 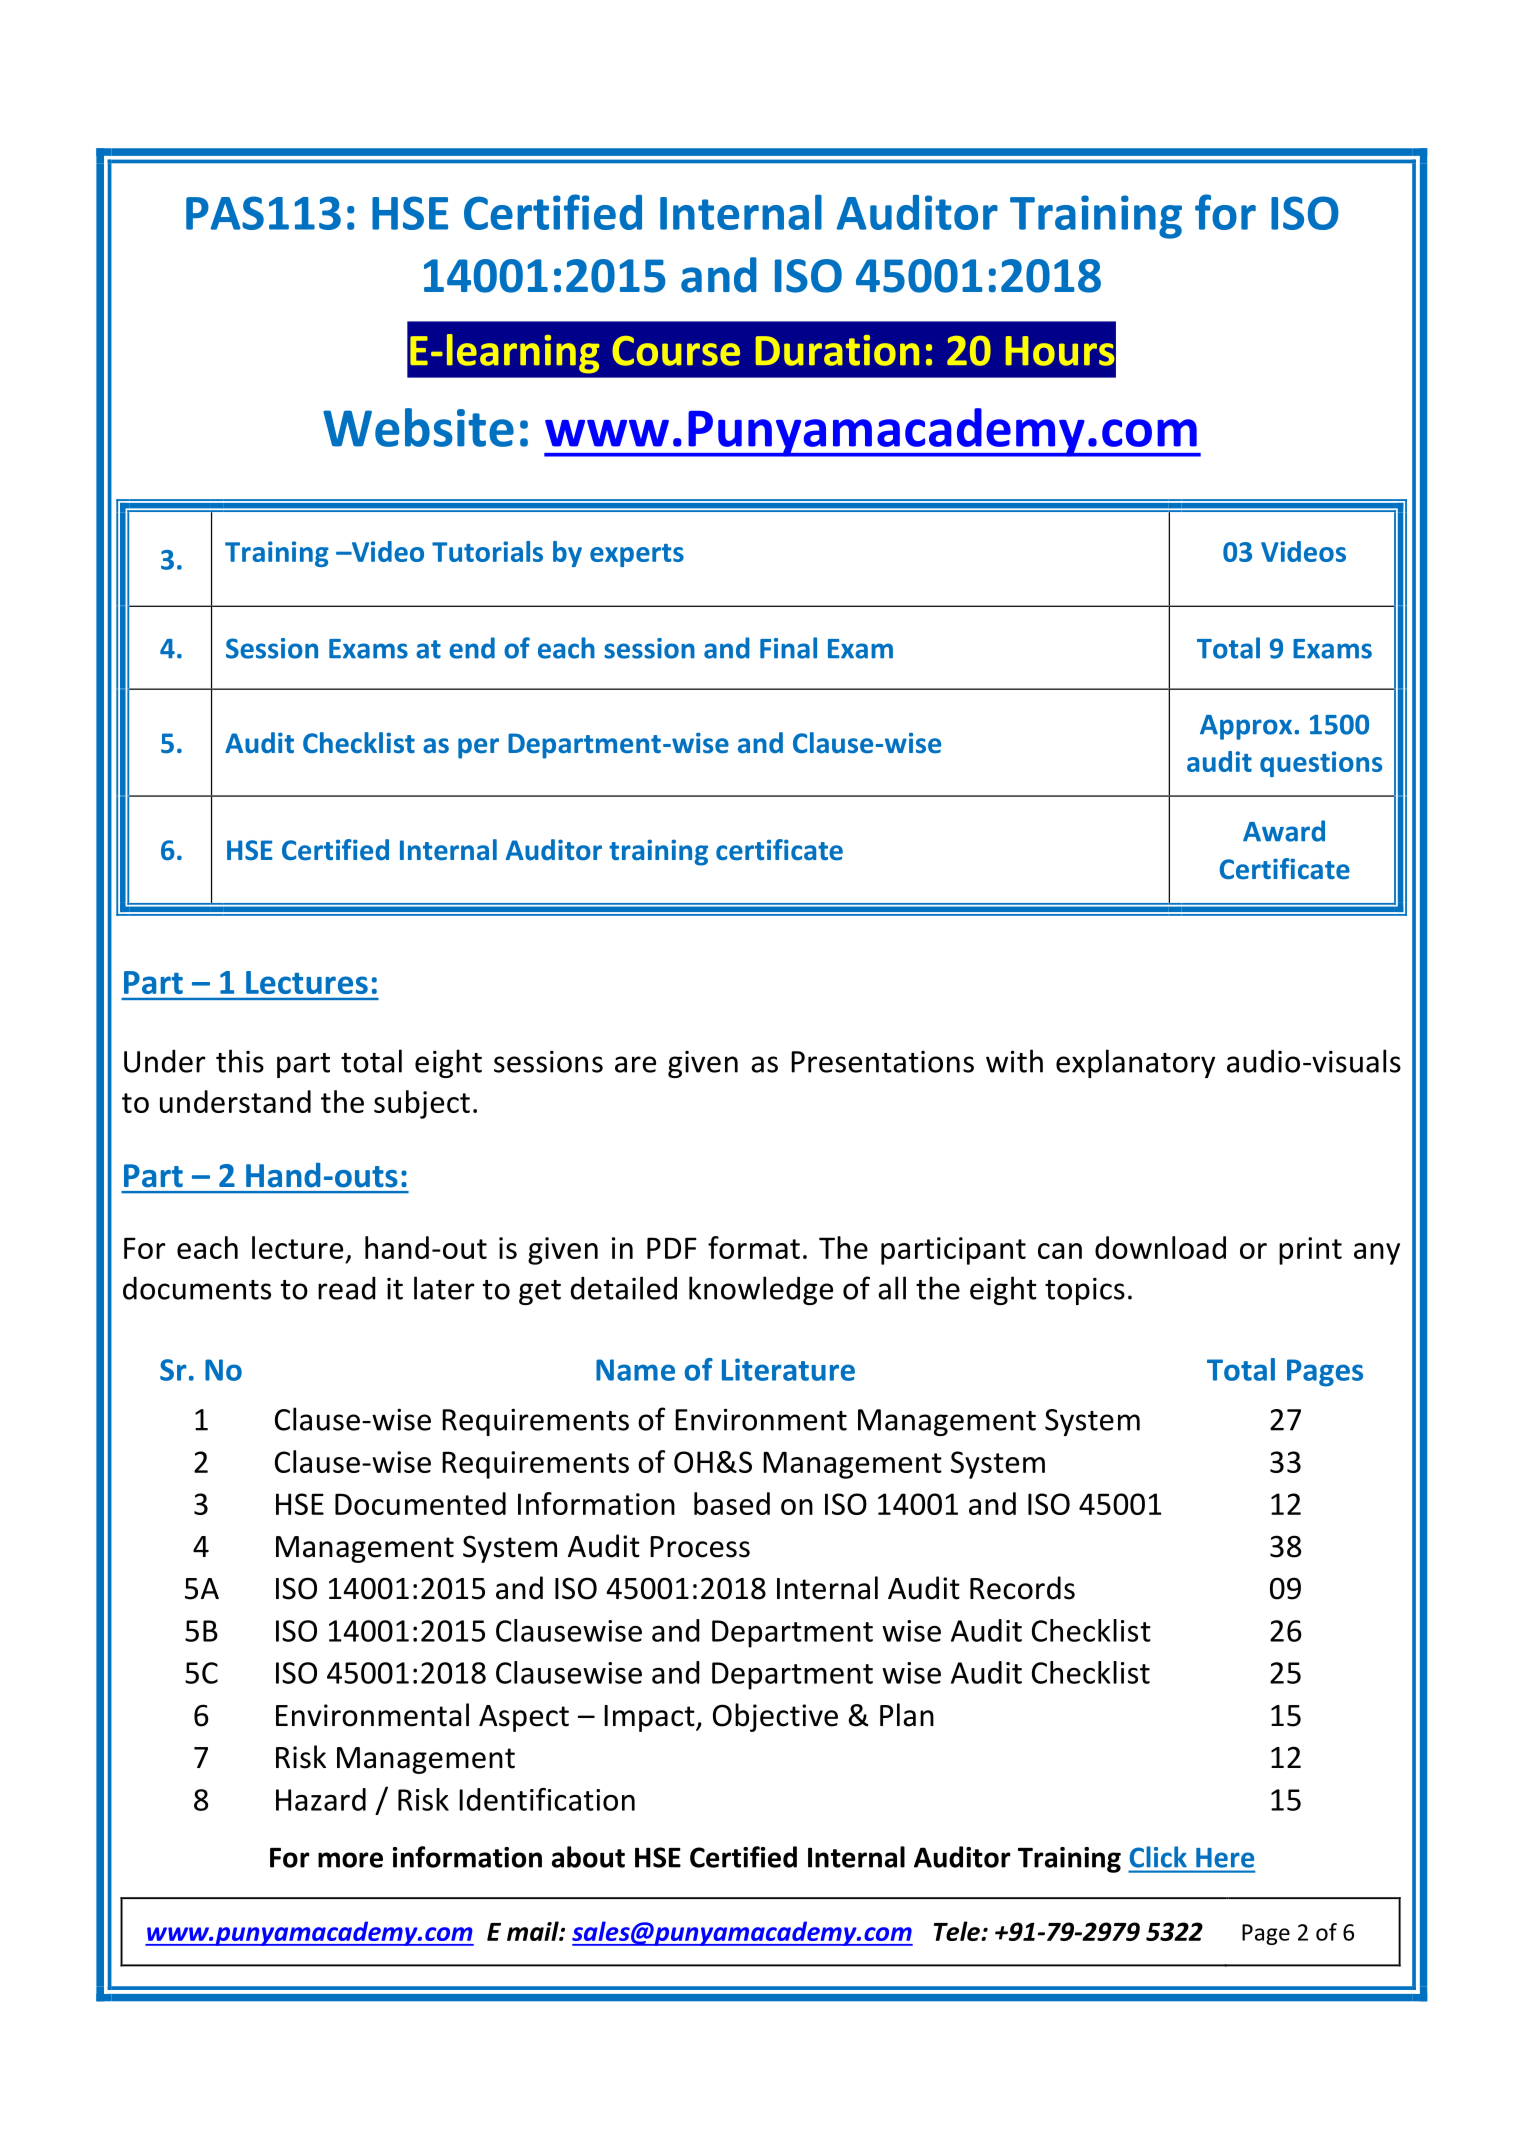 What do you see at coordinates (350, 1860) in the screenshot?
I see `more` at bounding box center [350, 1860].
